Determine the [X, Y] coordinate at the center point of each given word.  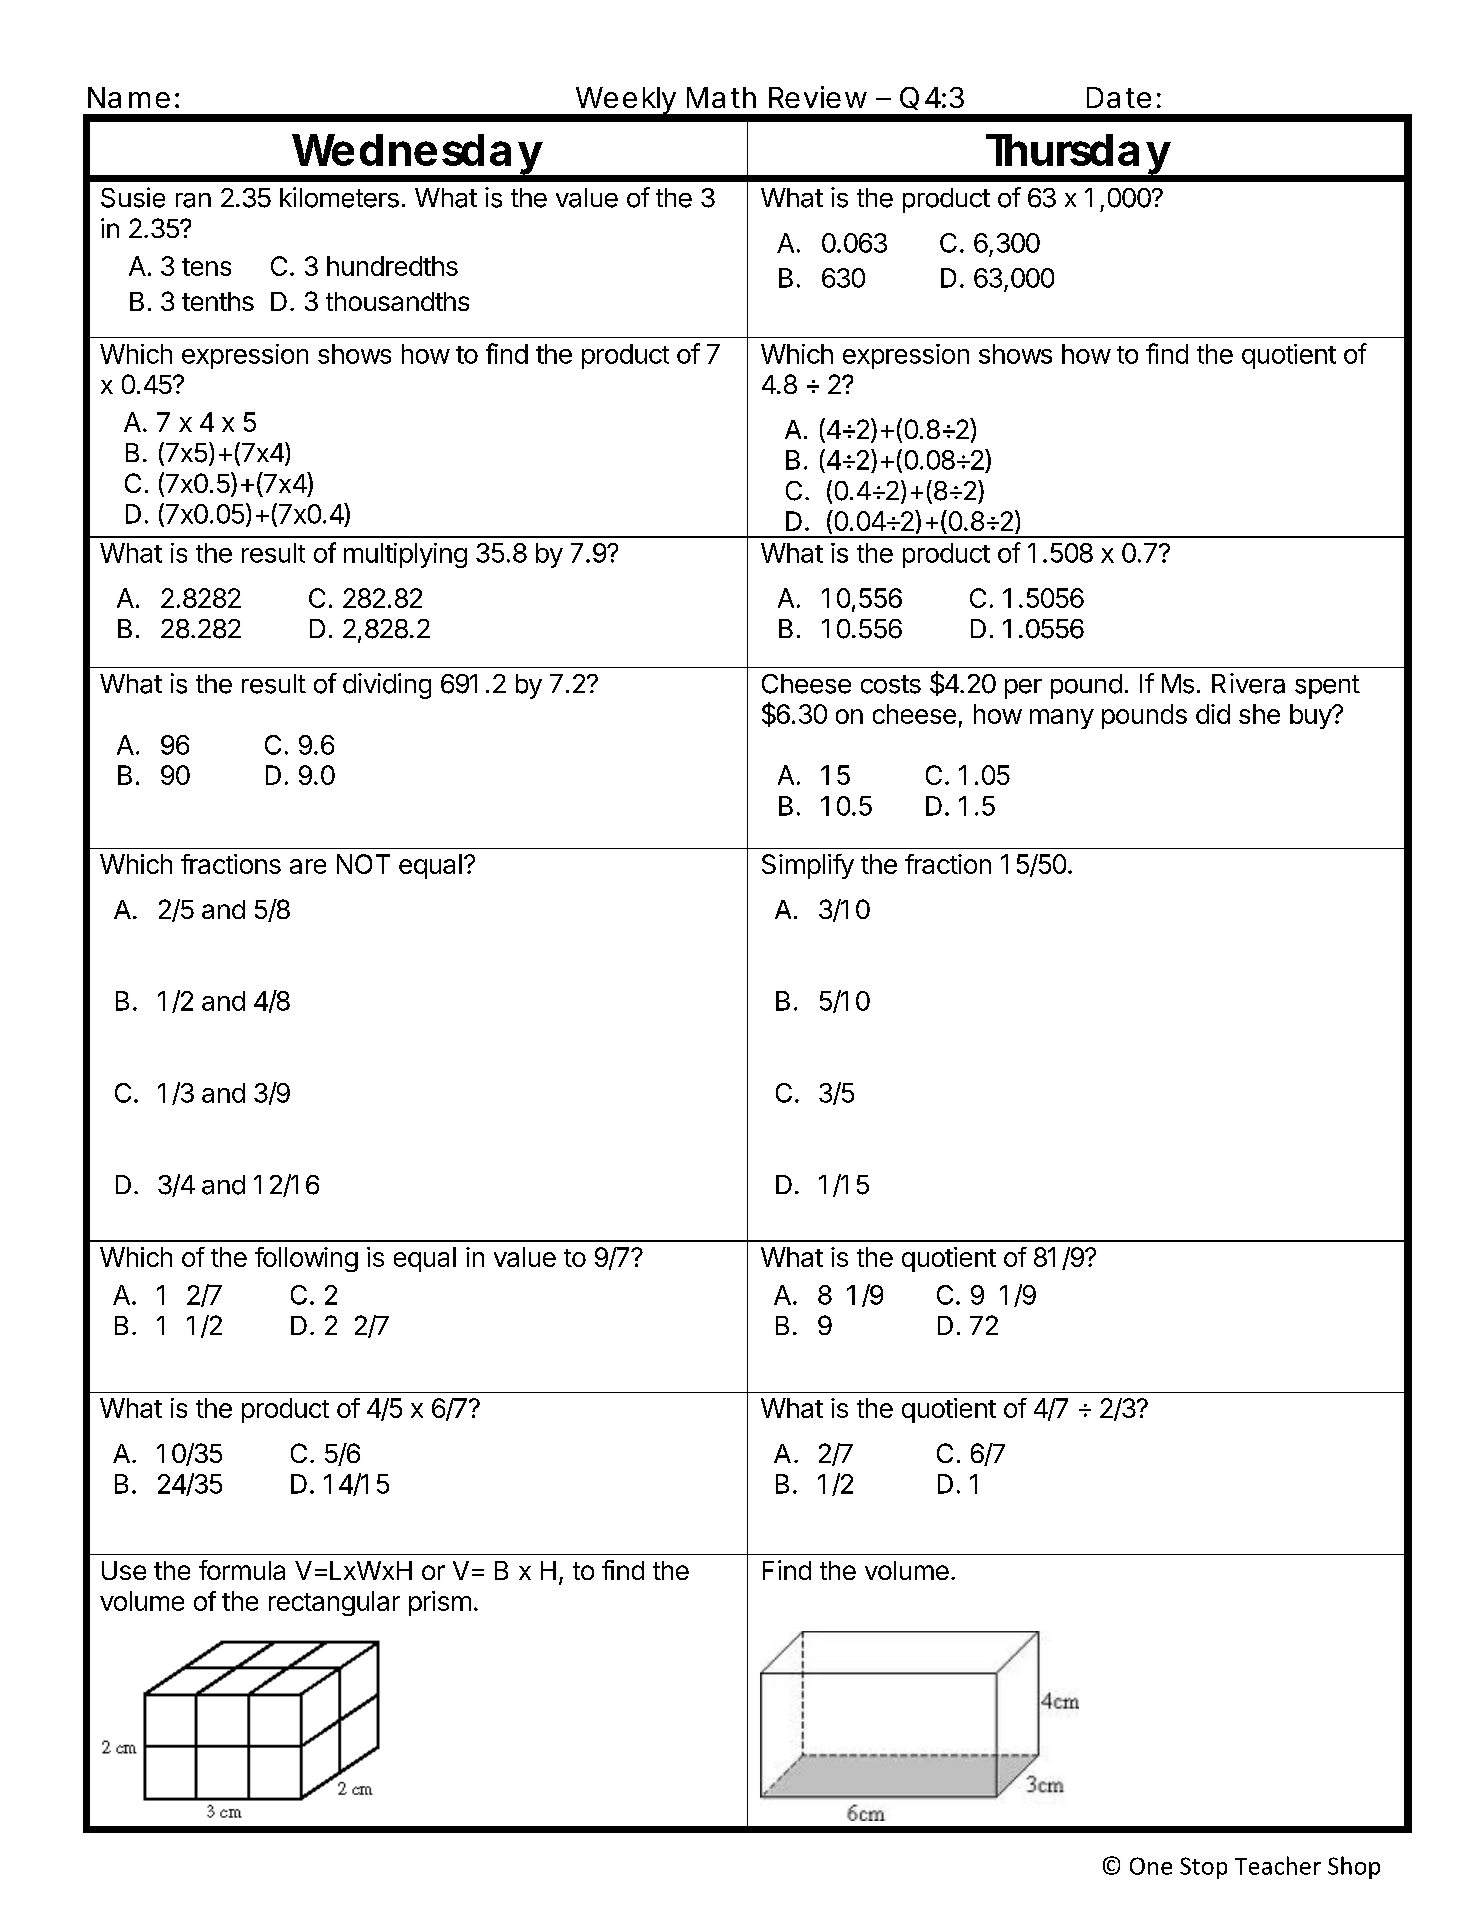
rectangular [334, 1603]
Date [1119, 97]
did [1213, 714]
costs [891, 684]
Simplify [808, 866]
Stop [1203, 1868]
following [306, 1259]
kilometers [339, 197]
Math [721, 97]
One [1151, 1866]
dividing [387, 686]
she [1259, 714]
